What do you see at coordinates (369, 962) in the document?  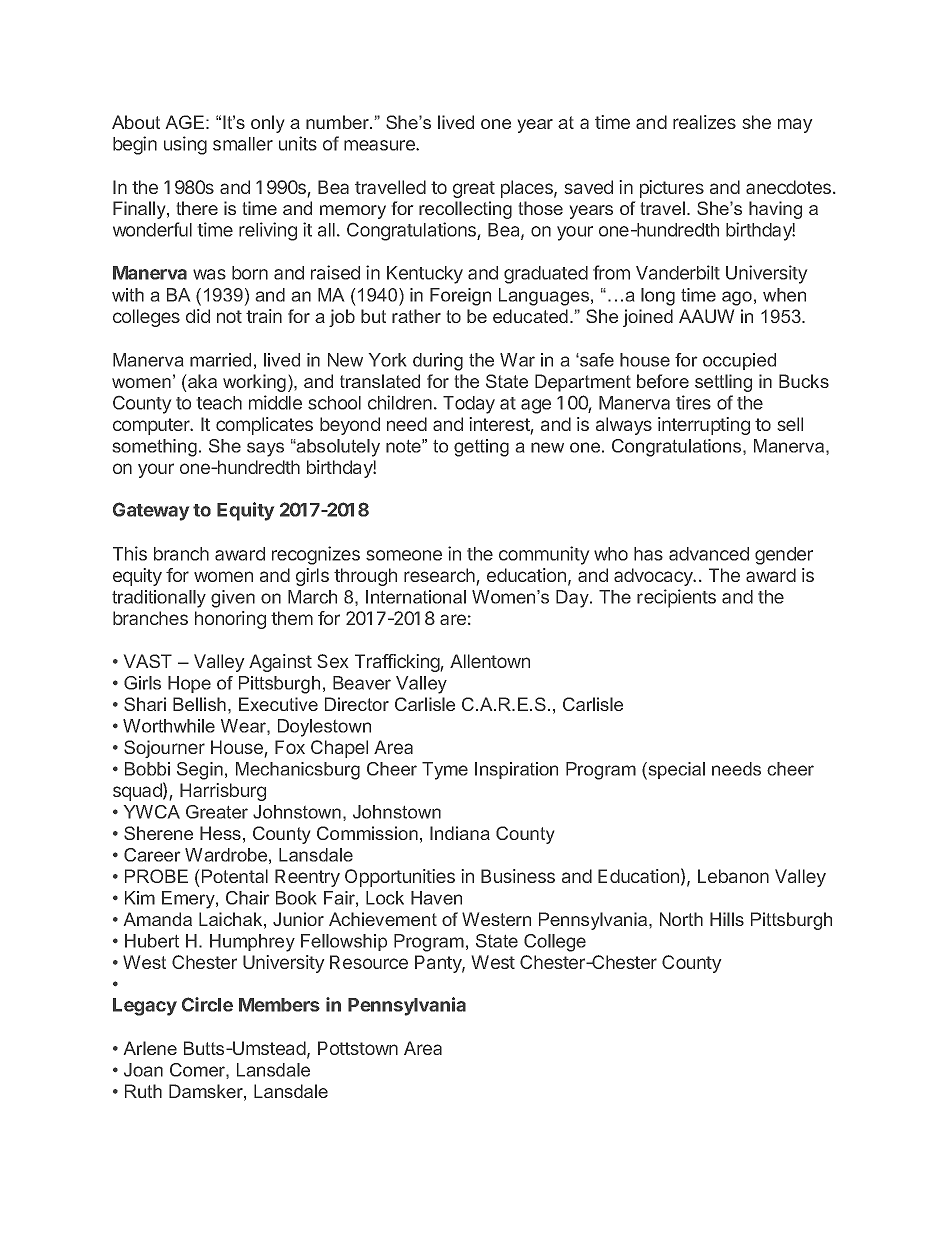 I see `Resource` at bounding box center [369, 962].
